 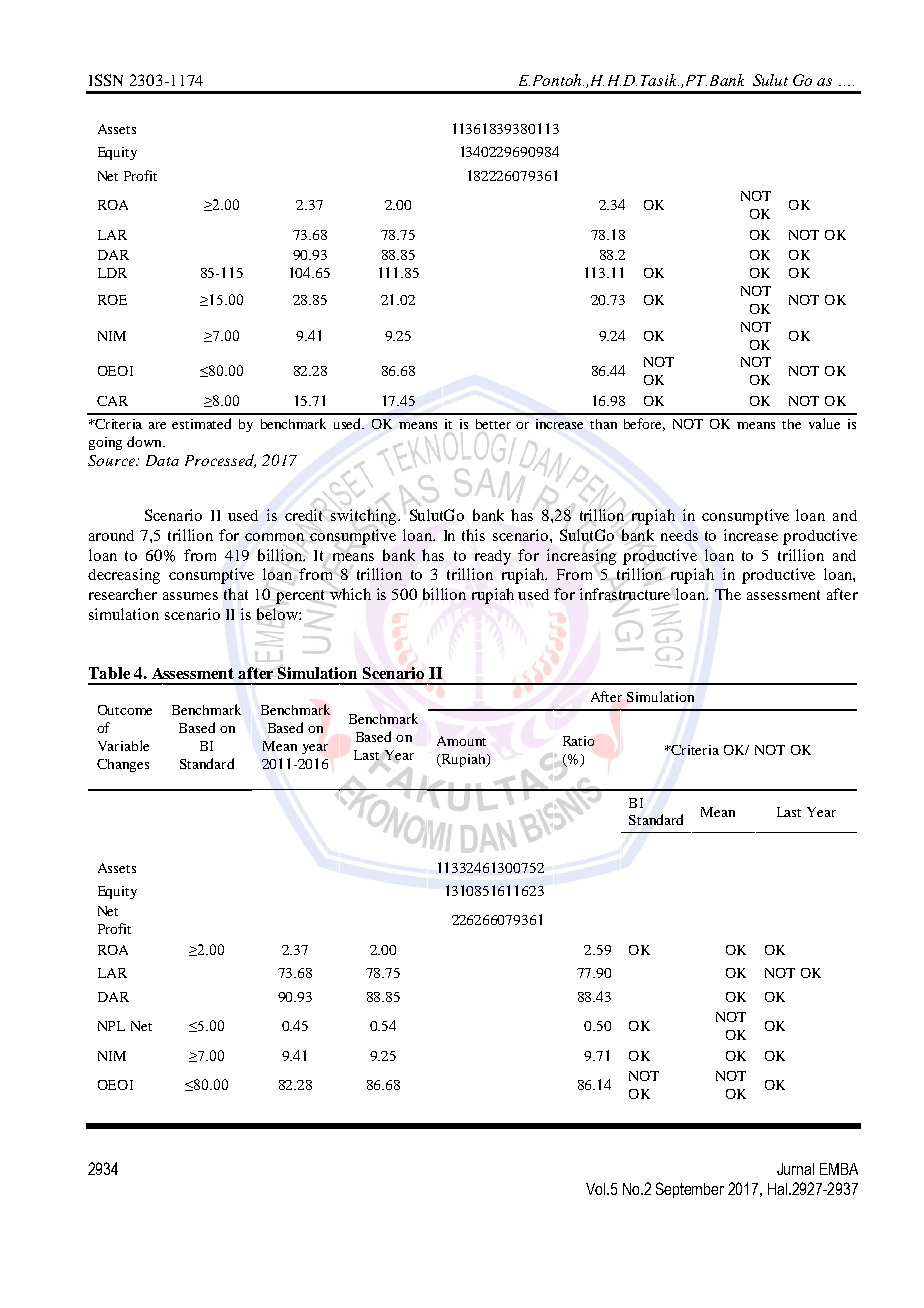 I want to click on Changes, so click(x=123, y=765).
